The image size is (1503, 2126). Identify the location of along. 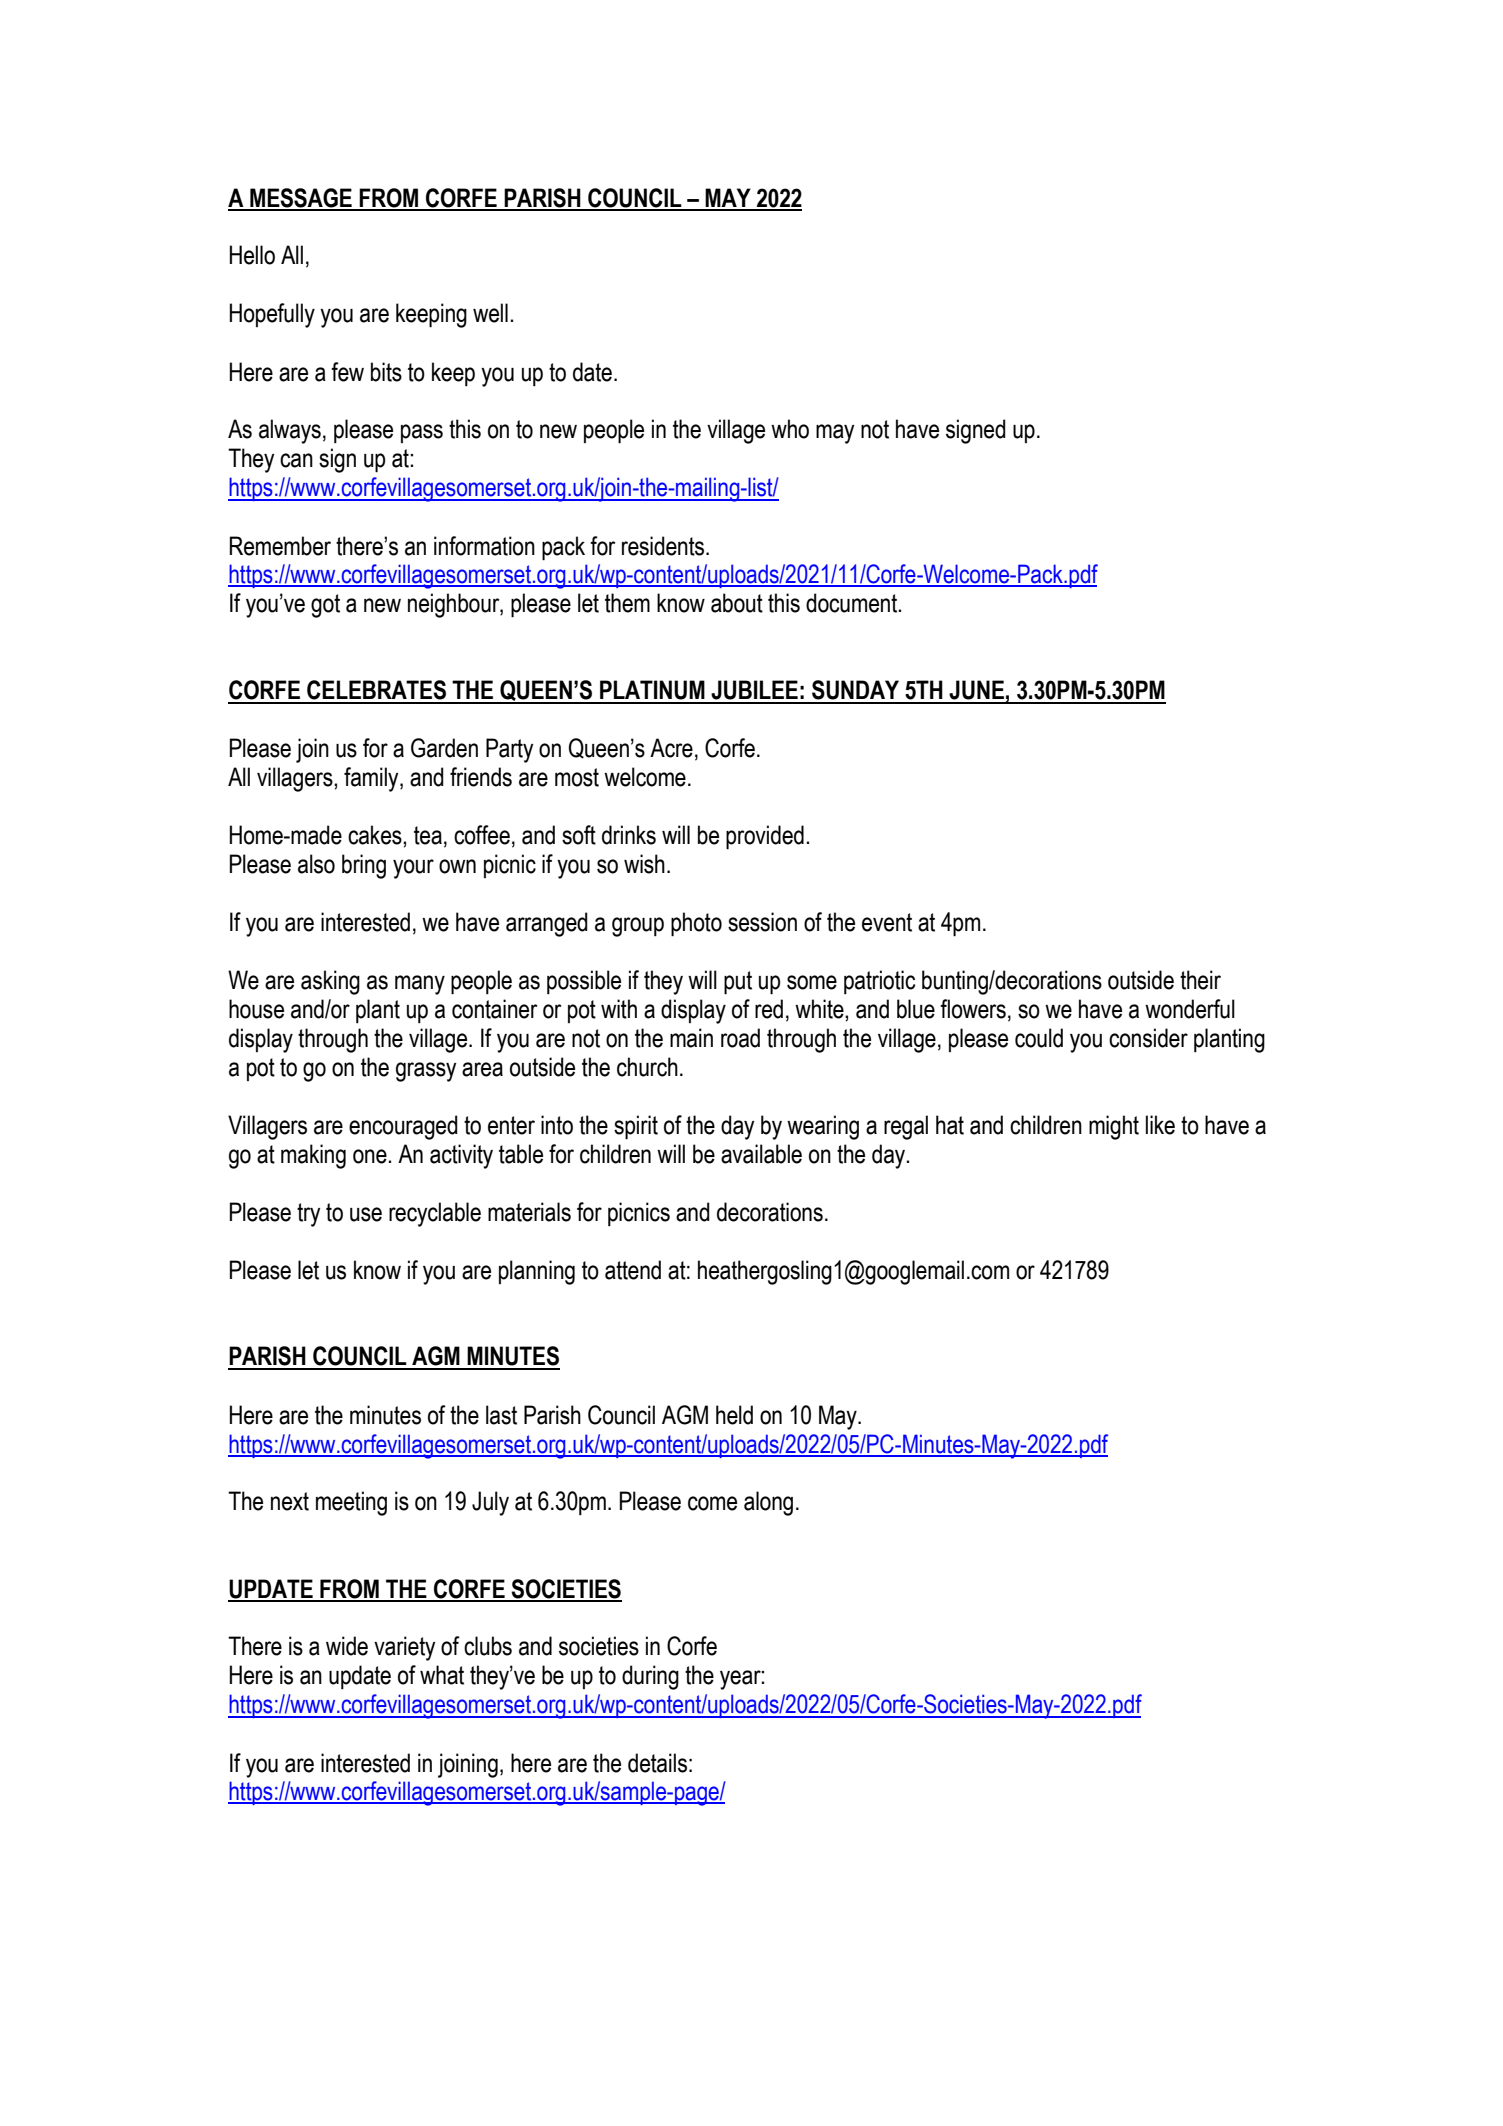
(768, 1503).
